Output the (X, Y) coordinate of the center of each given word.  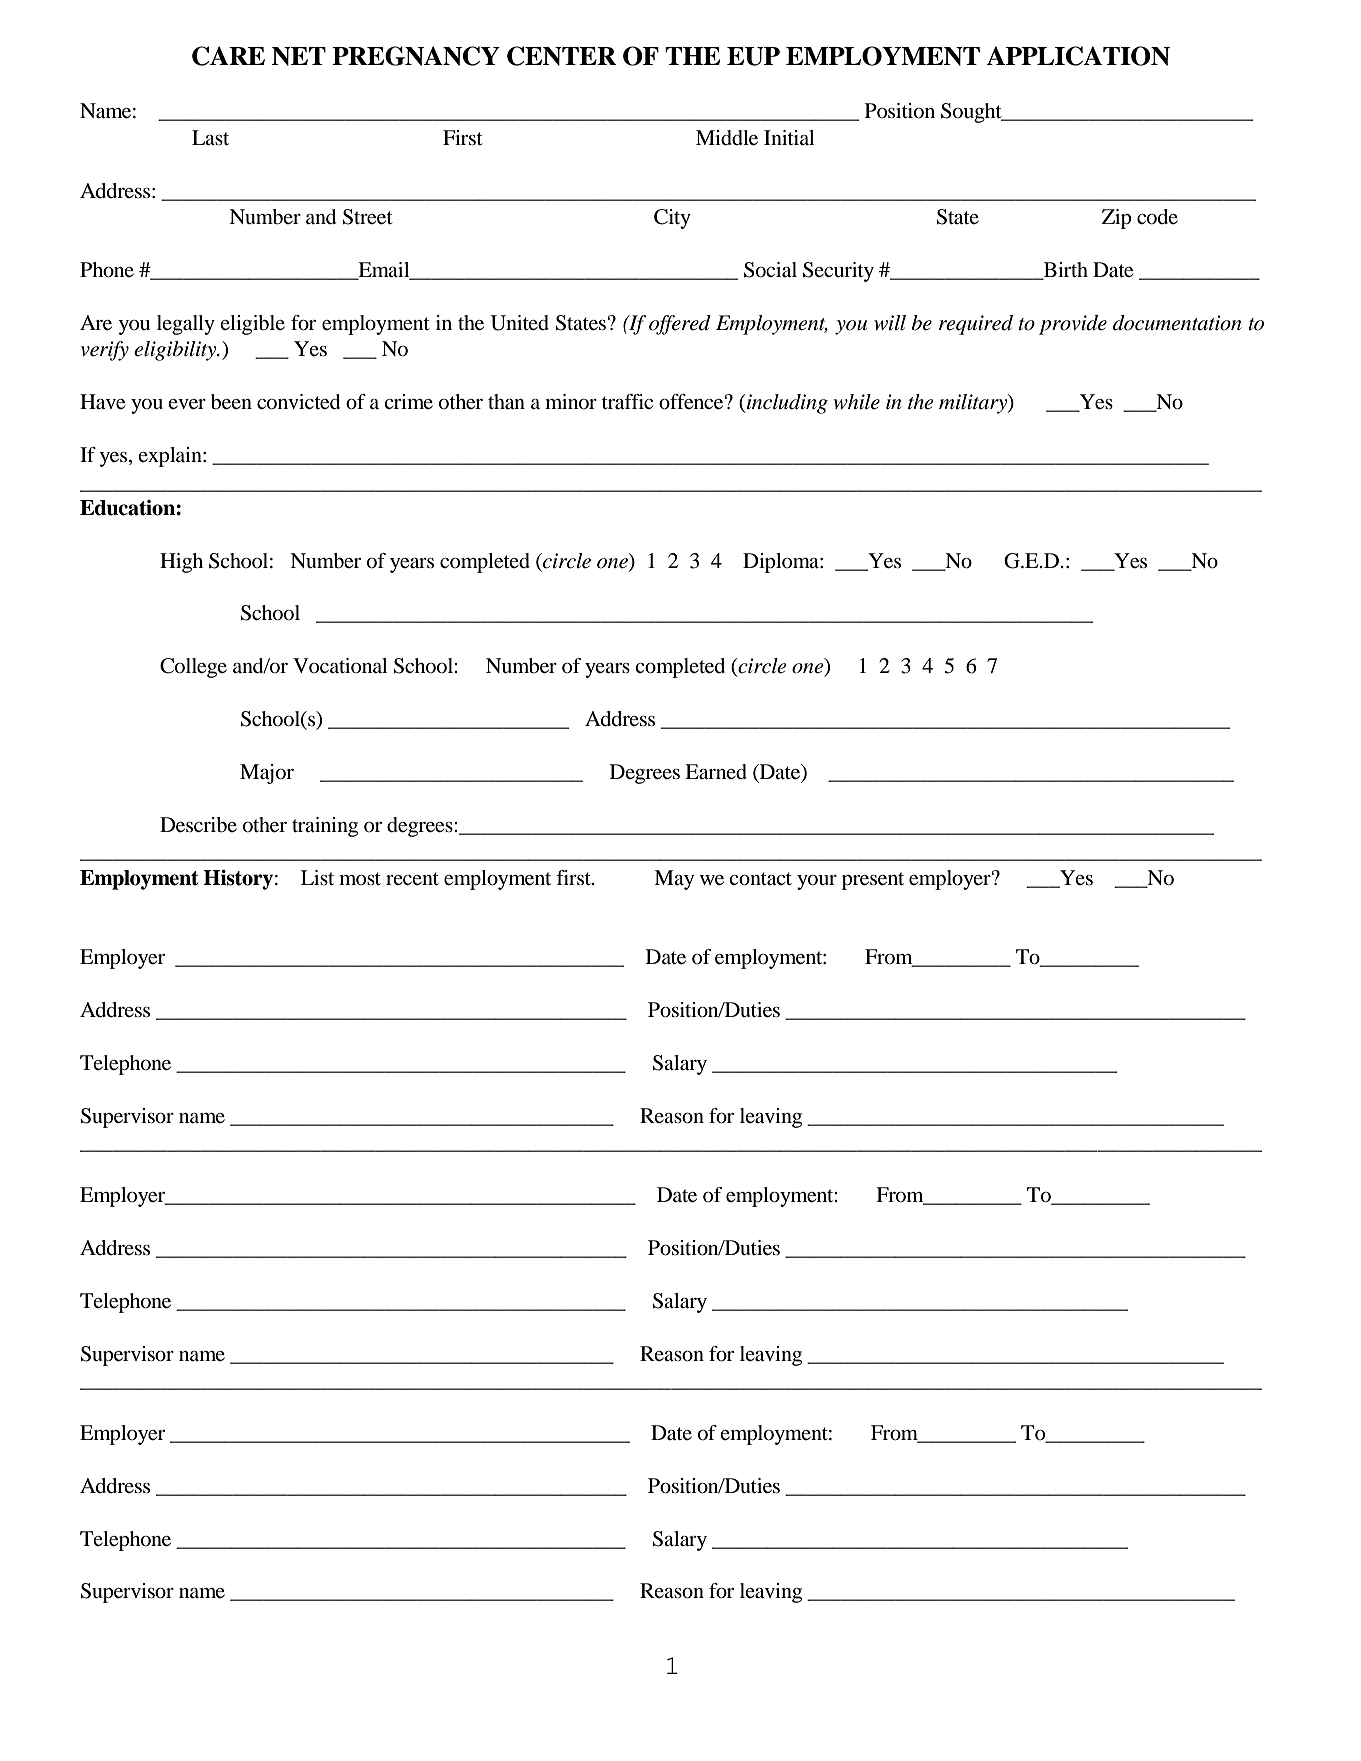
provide (1073, 325)
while (856, 402)
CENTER (561, 56)
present (873, 881)
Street (368, 217)
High (181, 563)
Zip (1116, 219)
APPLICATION (1078, 56)
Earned (716, 772)
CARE (228, 56)
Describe (198, 825)
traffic (627, 402)
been (231, 402)
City (672, 219)
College (193, 668)
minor (571, 402)
